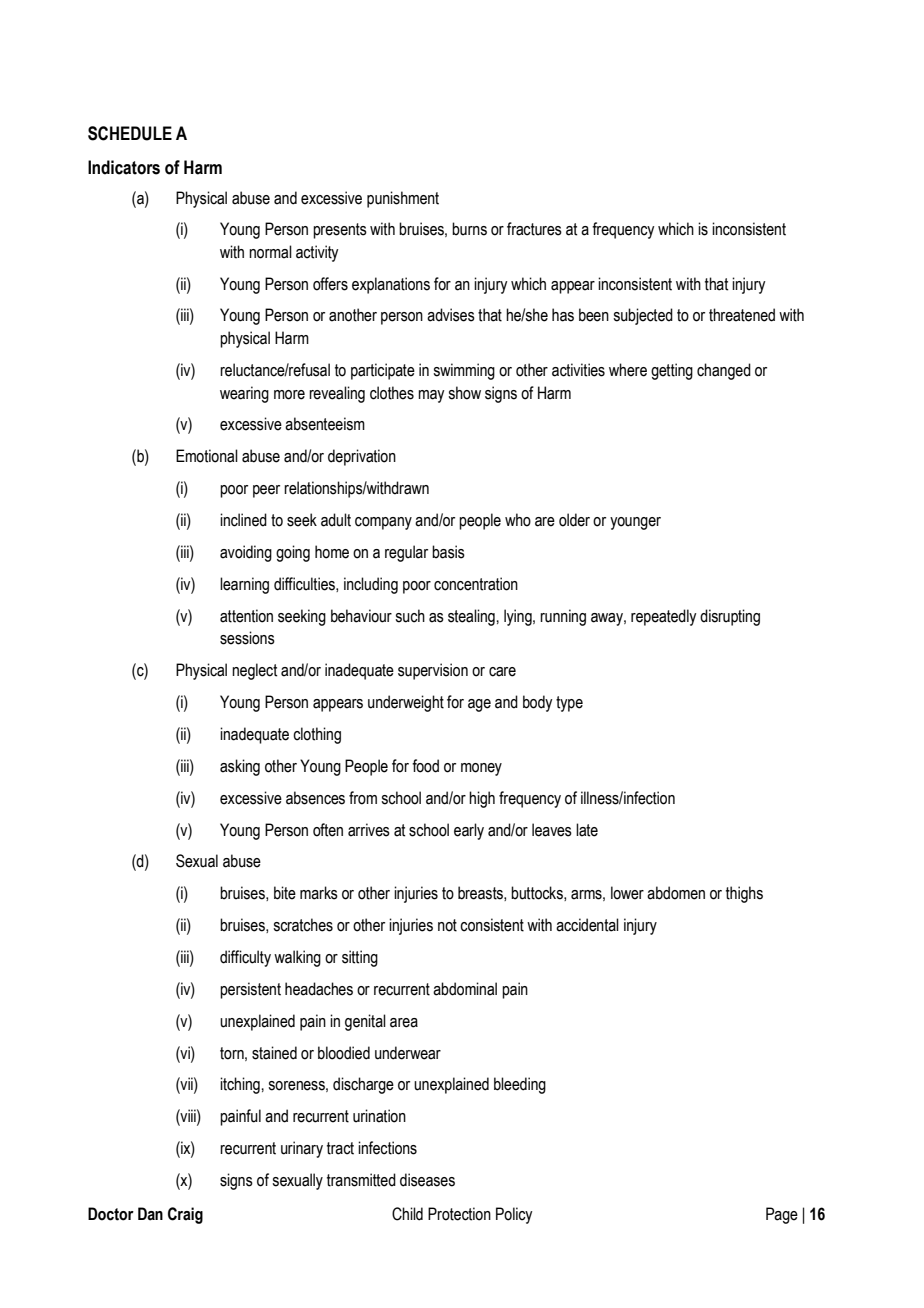 This screenshot has width=924, height=1308. What do you see at coordinates (240, 767) in the screenshot?
I see `asking` at bounding box center [240, 767].
